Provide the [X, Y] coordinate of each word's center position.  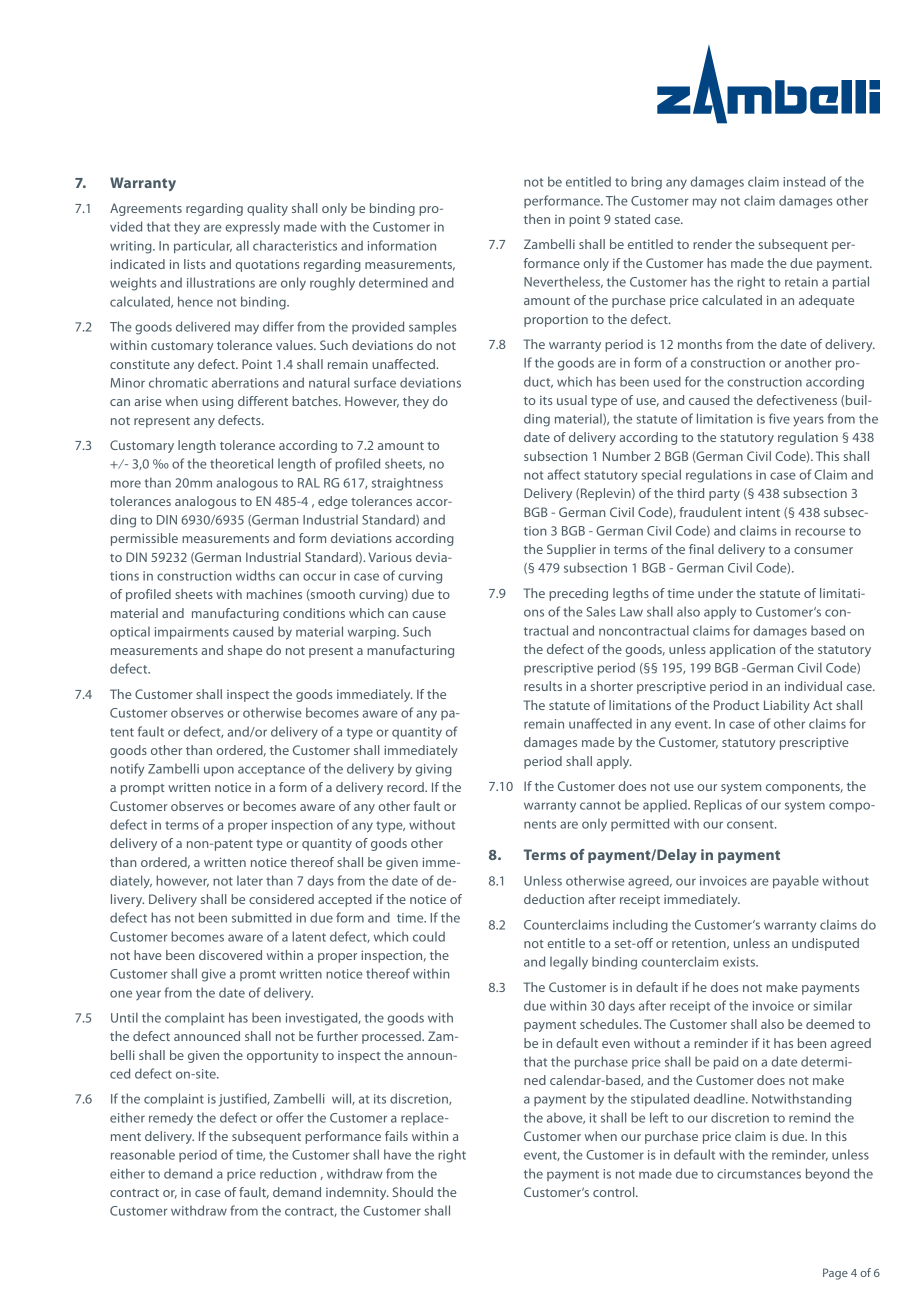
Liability [787, 706]
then [537, 219]
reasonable [143, 1154]
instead [804, 181]
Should [413, 1192]
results [543, 686]
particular [203, 246]
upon [219, 771]
